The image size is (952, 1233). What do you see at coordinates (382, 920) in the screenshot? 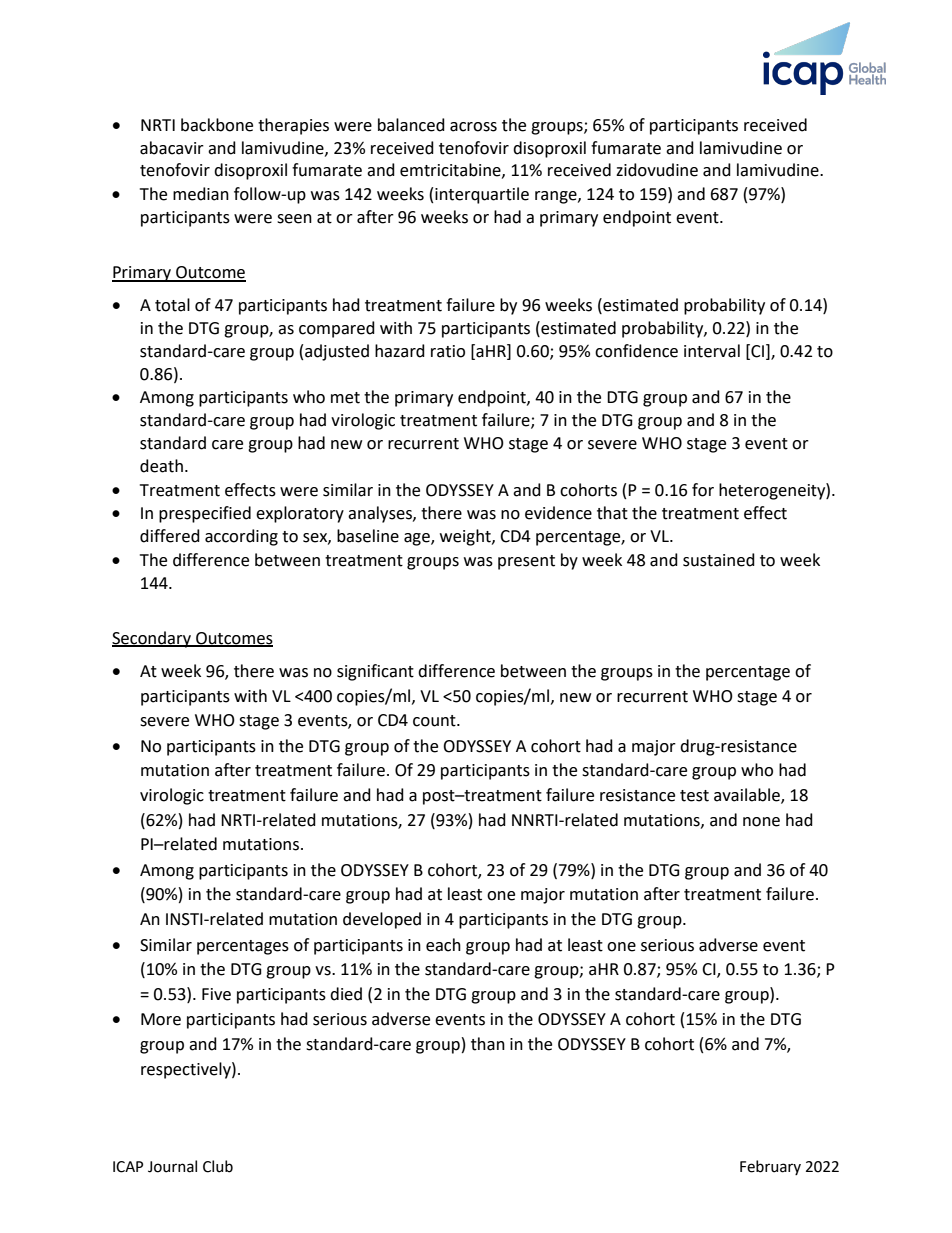
I see `developed` at bounding box center [382, 920].
